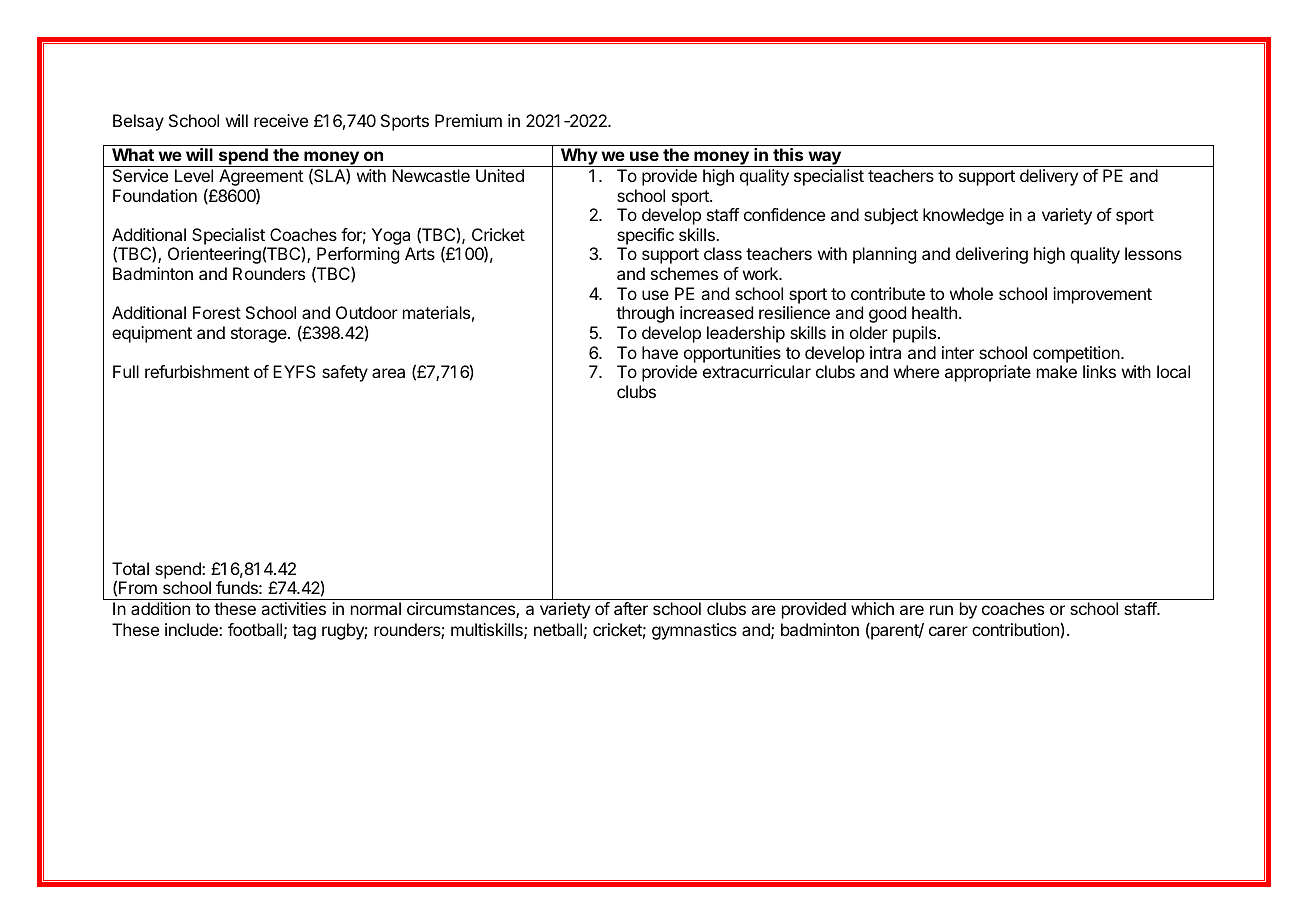 The image size is (1308, 924). I want to click on after, so click(631, 608).
